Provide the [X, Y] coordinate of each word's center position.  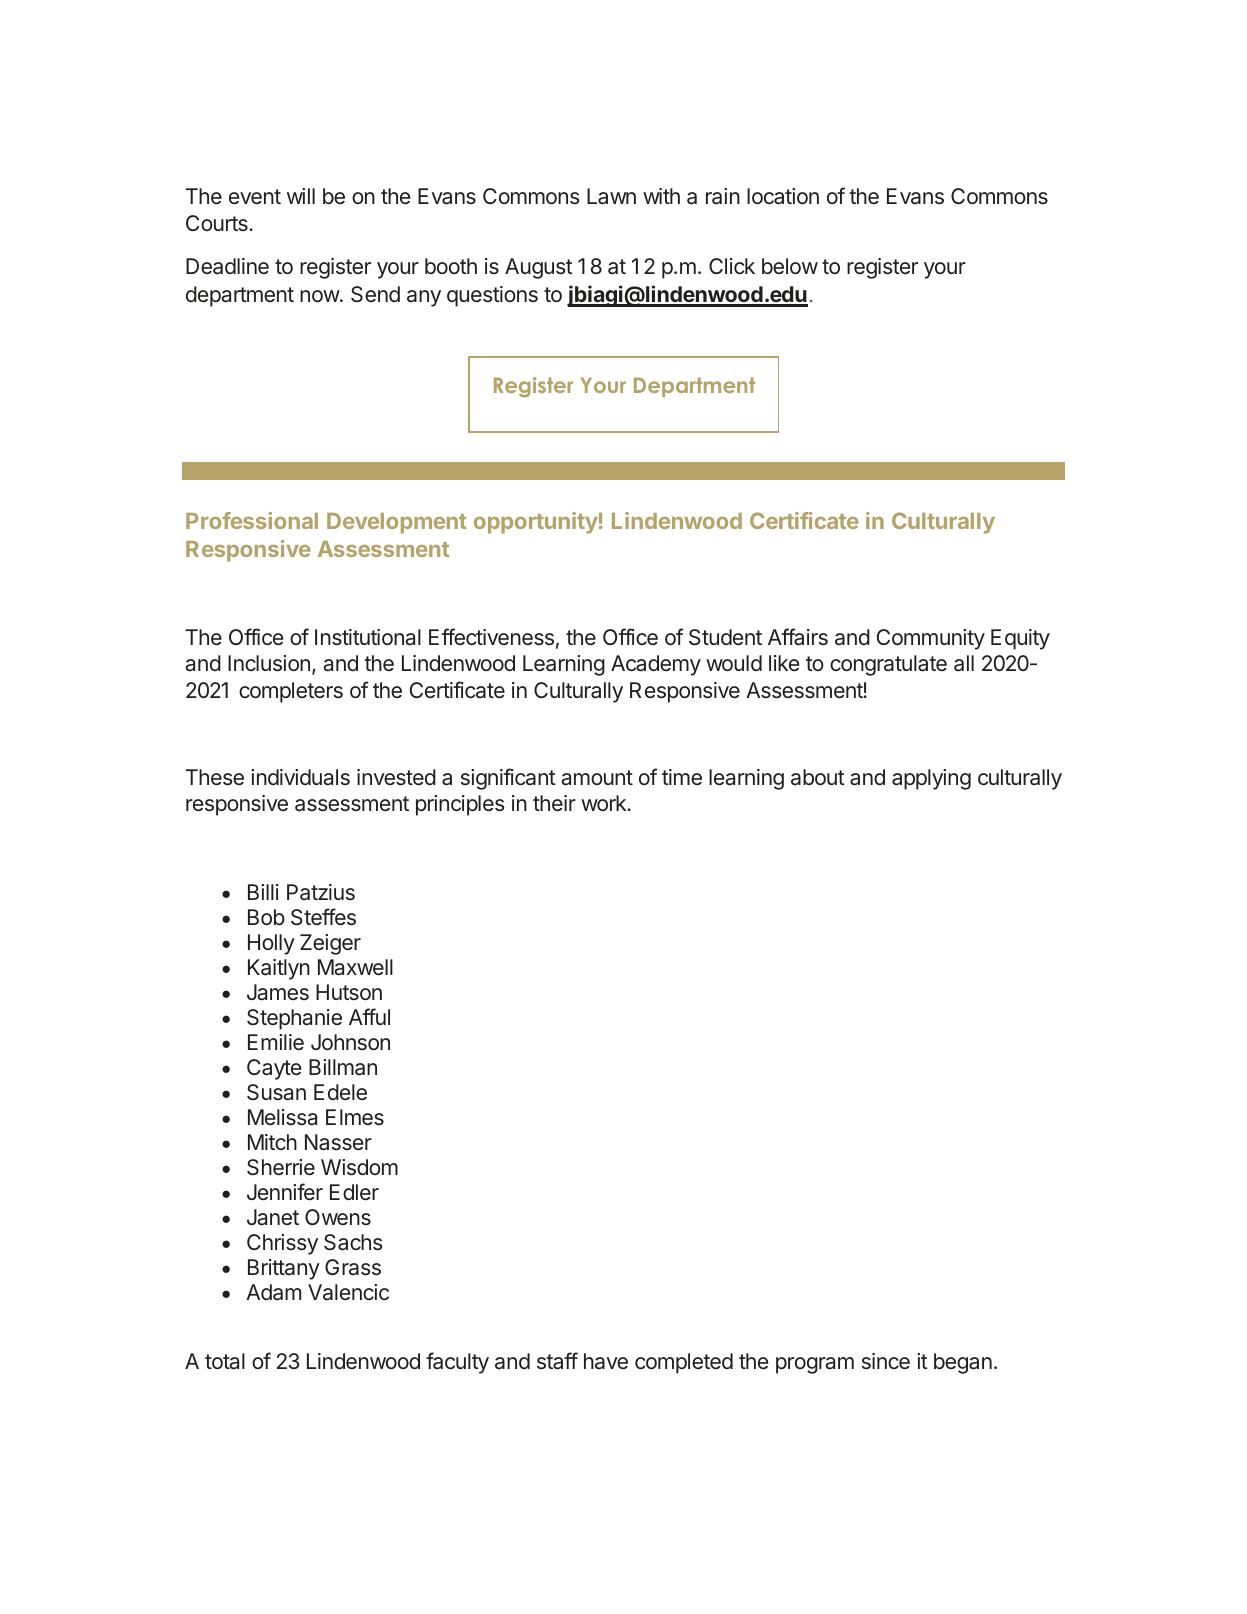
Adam [273, 1292]
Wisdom [359, 1167]
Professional [252, 520]
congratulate [888, 665]
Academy [656, 665]
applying [931, 779]
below [790, 266]
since [886, 1361]
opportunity [536, 523]
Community [931, 639]
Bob [266, 917]
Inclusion [269, 663]
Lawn [611, 196]
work [603, 803]
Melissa [282, 1117]
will [301, 196]
